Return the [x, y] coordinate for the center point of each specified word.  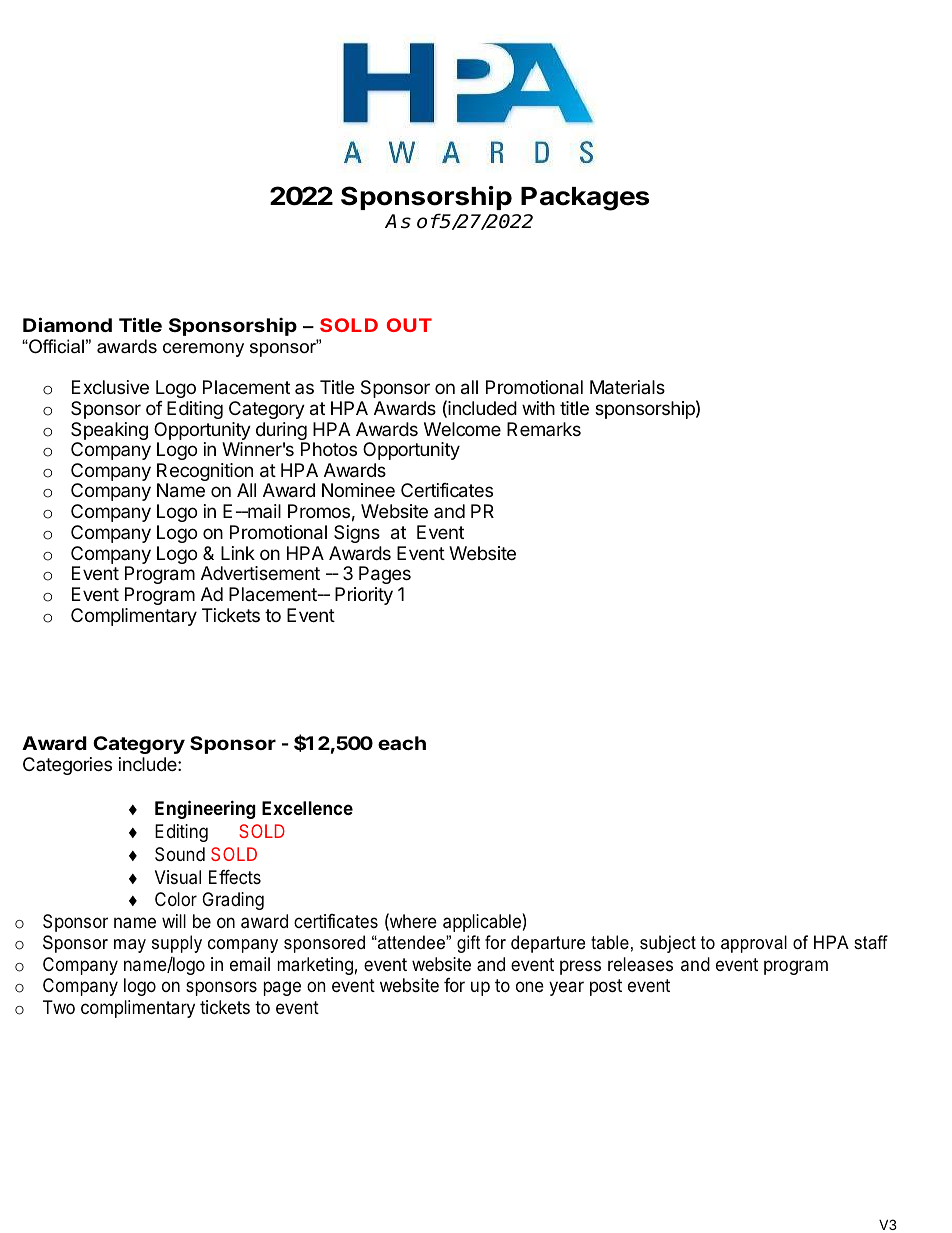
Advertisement [260, 573]
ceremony [203, 350]
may [130, 946]
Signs [357, 534]
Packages [585, 199]
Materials [627, 387]
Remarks [544, 429]
